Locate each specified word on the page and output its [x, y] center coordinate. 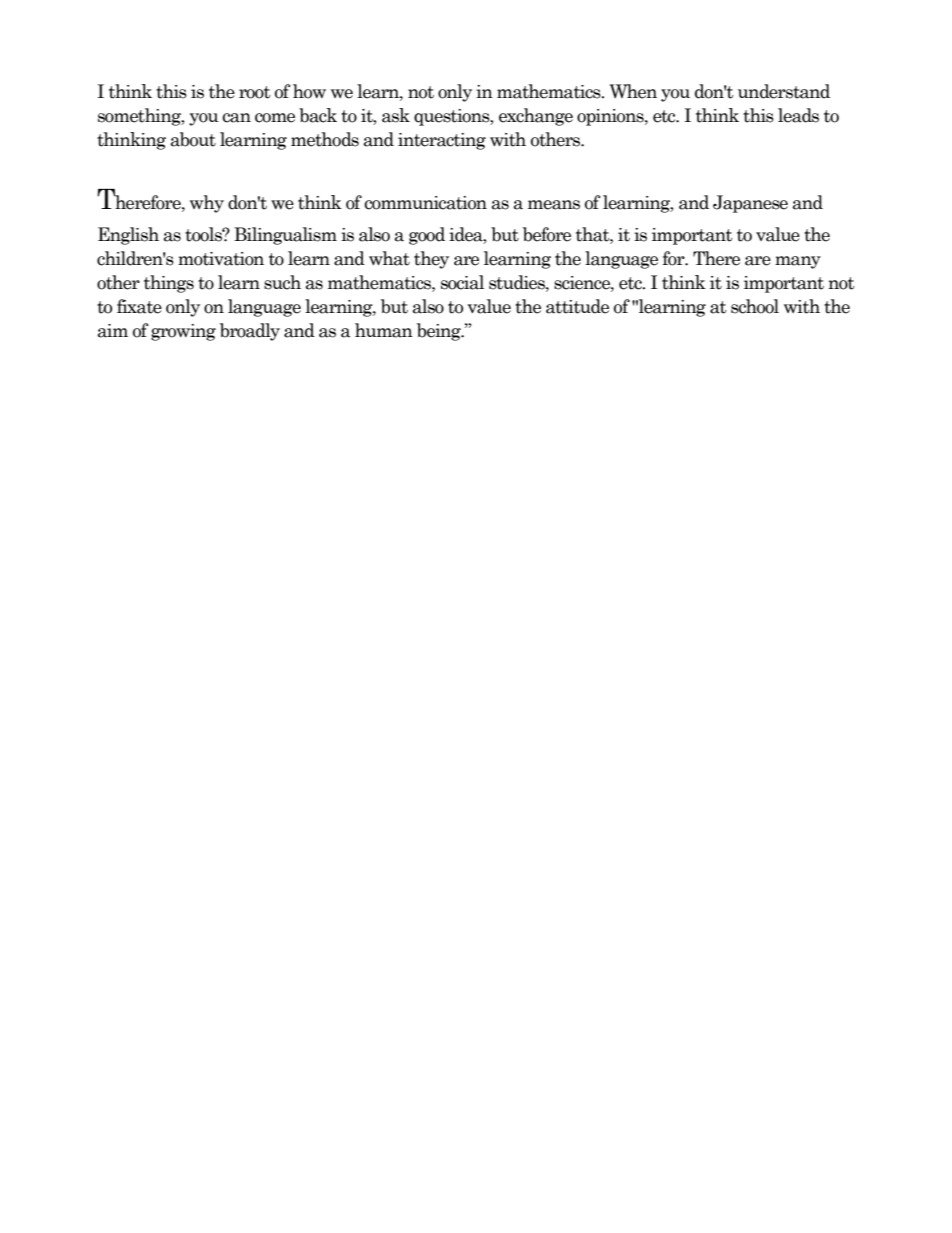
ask [396, 115]
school [755, 306]
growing [183, 332]
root [255, 92]
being [440, 332]
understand [784, 91]
